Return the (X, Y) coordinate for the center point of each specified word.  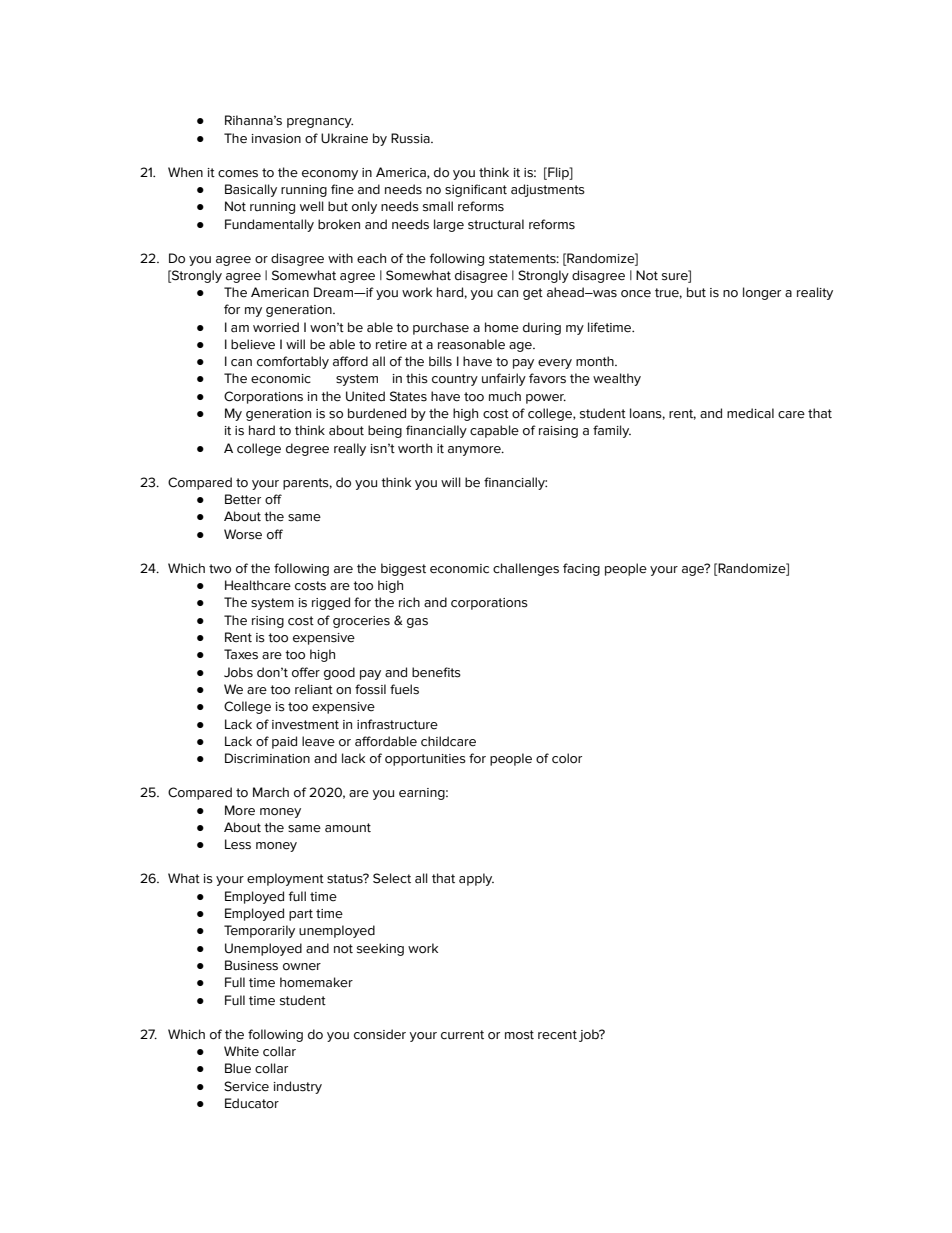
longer (762, 293)
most (519, 1035)
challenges (526, 569)
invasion (276, 139)
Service (246, 1086)
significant (476, 190)
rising (268, 622)
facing (581, 569)
